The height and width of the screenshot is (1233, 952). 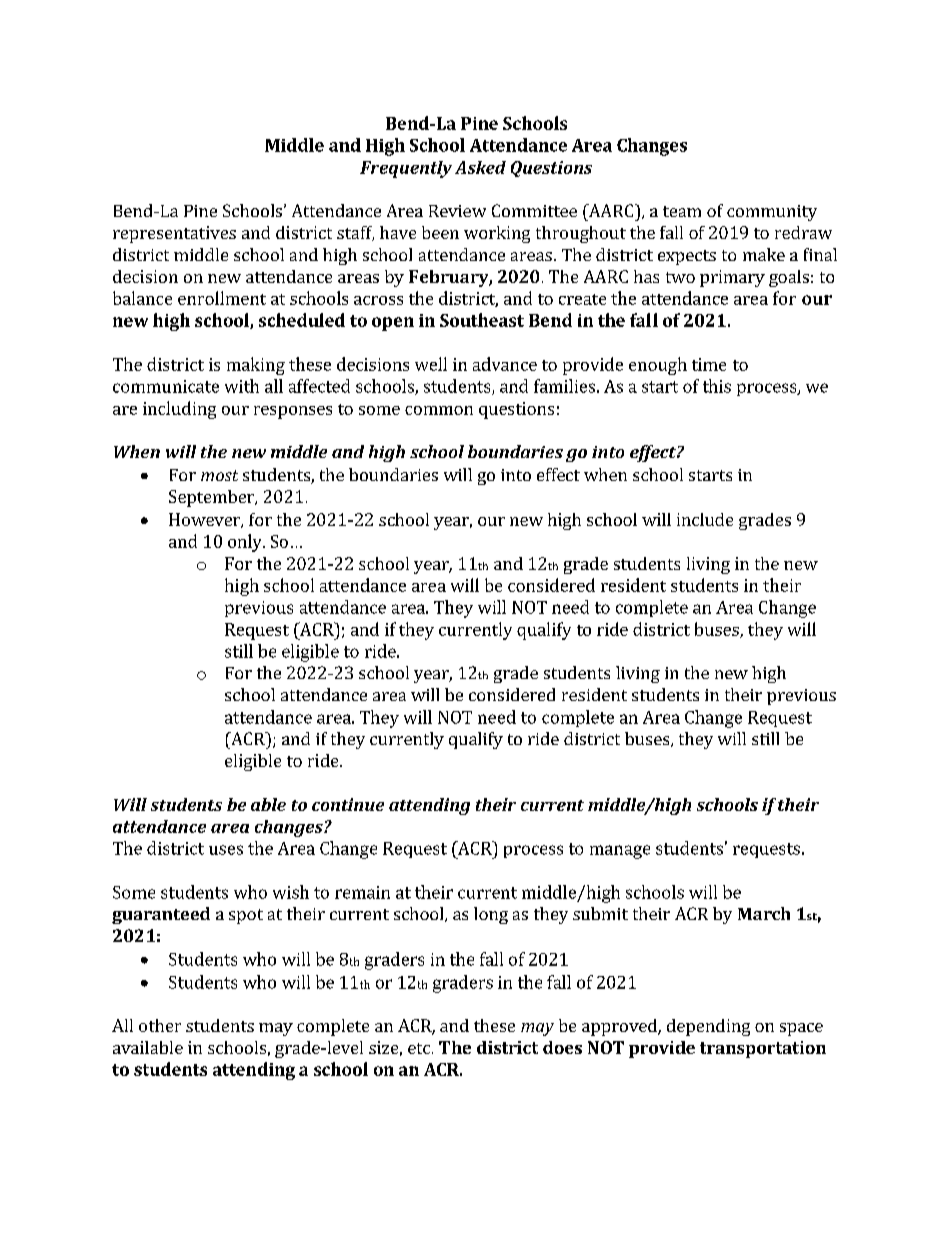 I want to click on representatives, so click(x=174, y=234).
